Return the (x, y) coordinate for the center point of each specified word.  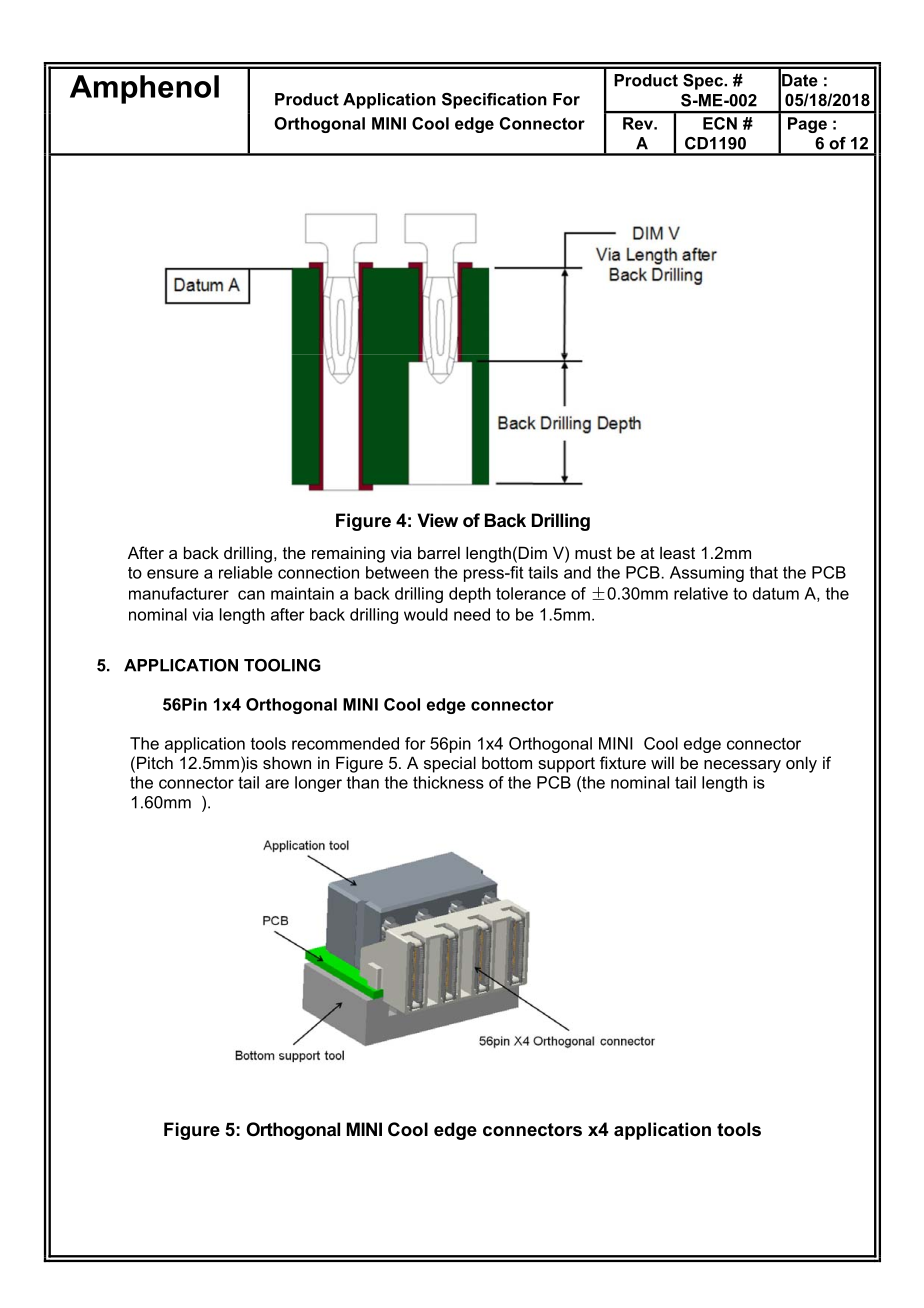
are (277, 784)
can (251, 595)
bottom (507, 763)
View (437, 520)
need (472, 614)
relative (701, 593)
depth (470, 595)
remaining (348, 554)
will (662, 762)
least (677, 553)
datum (776, 593)
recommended (345, 743)
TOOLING (282, 665)
